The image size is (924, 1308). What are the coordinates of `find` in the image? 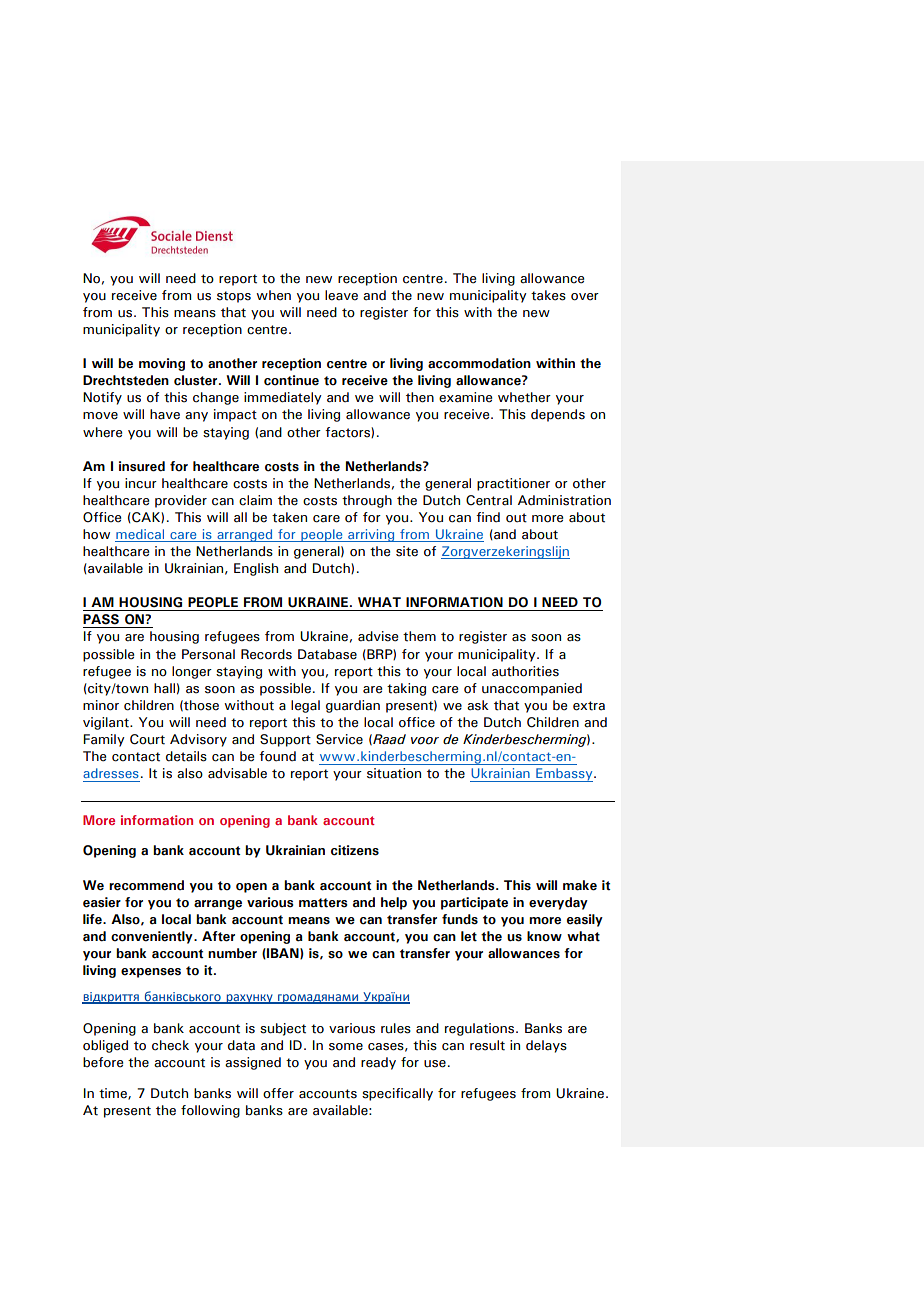 It's located at (488, 517).
